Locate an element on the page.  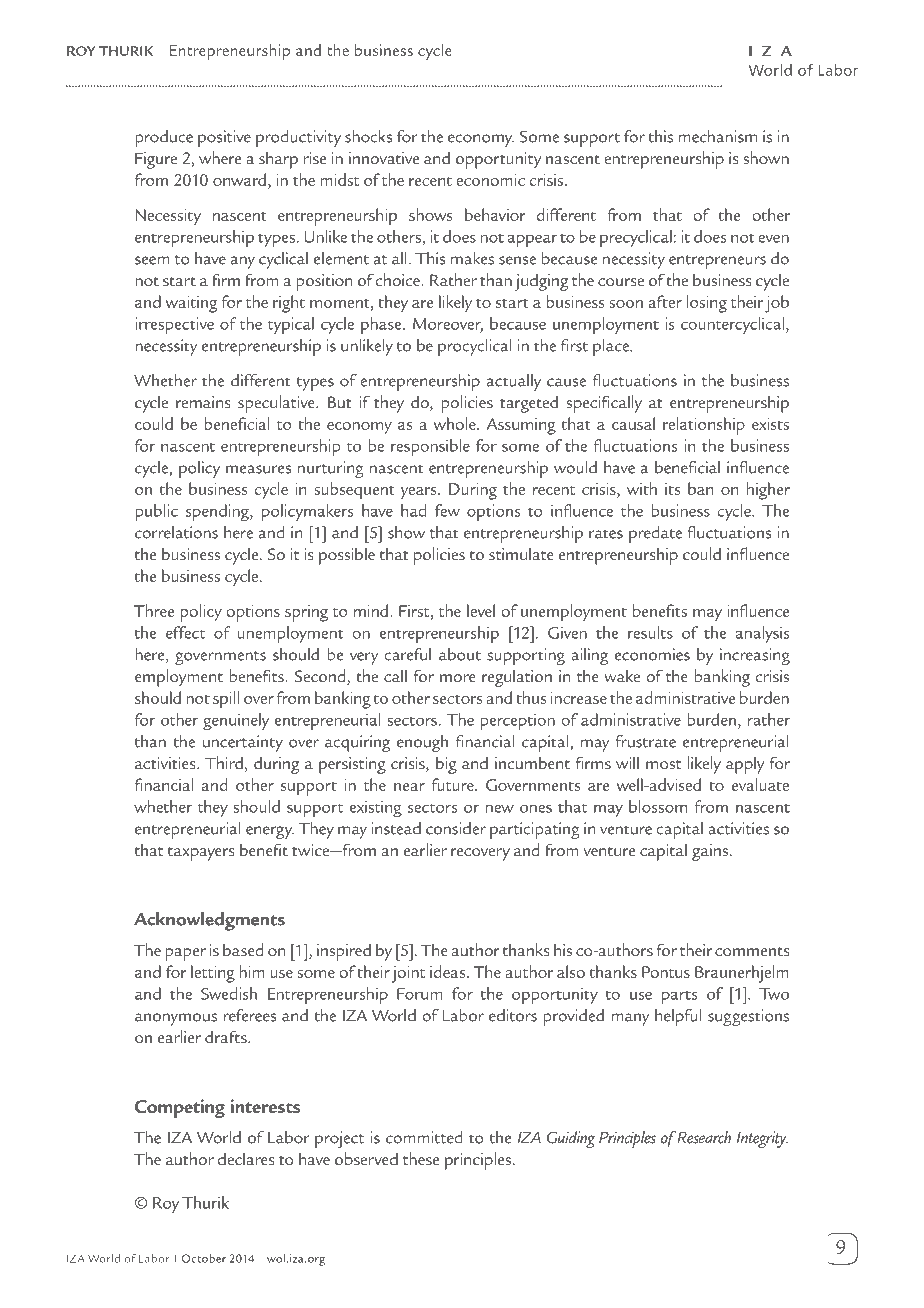
October is located at coordinates (204, 1258).
